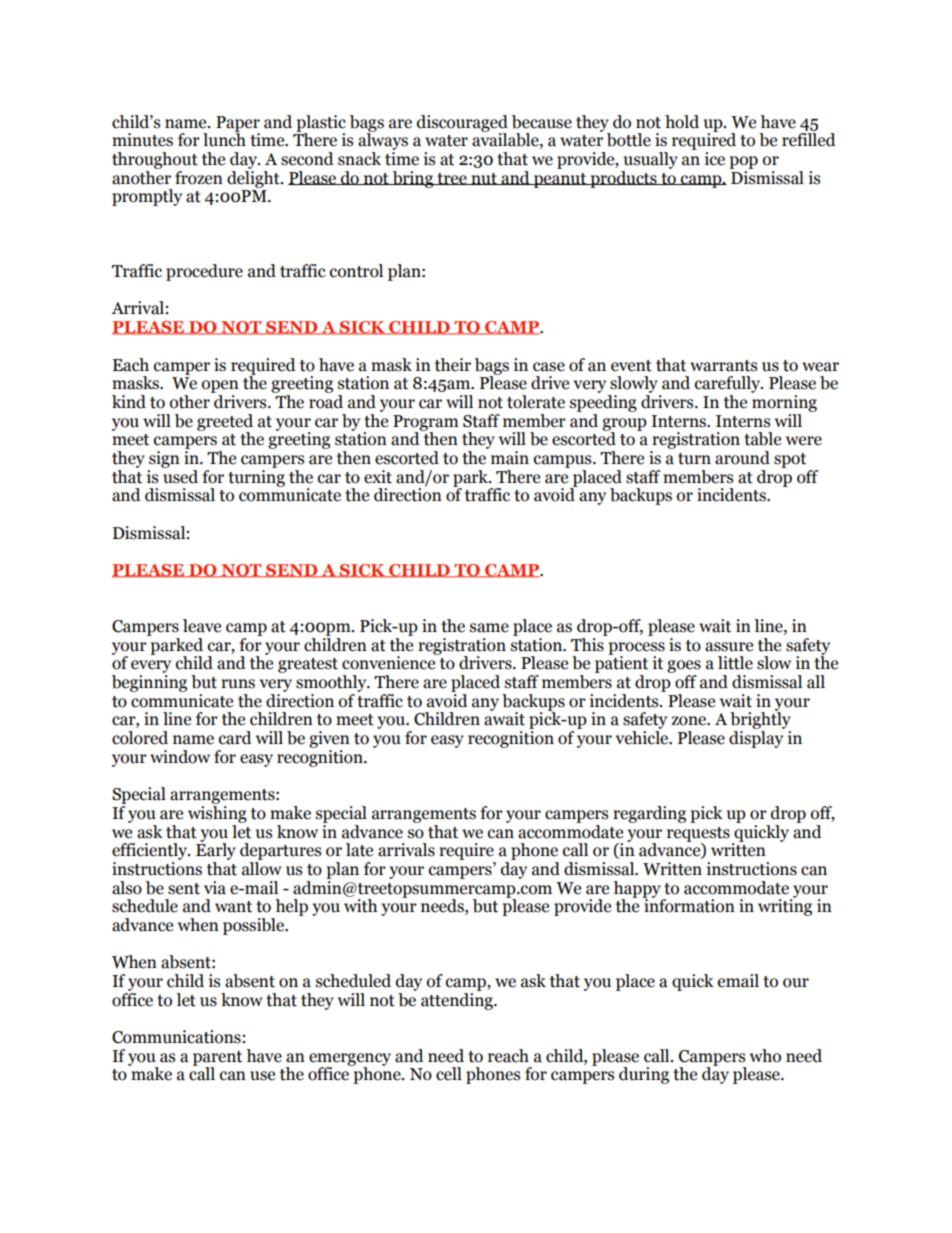 This screenshot has height=1233, width=952. What do you see at coordinates (217, 1059) in the screenshot?
I see `parent` at bounding box center [217, 1059].
